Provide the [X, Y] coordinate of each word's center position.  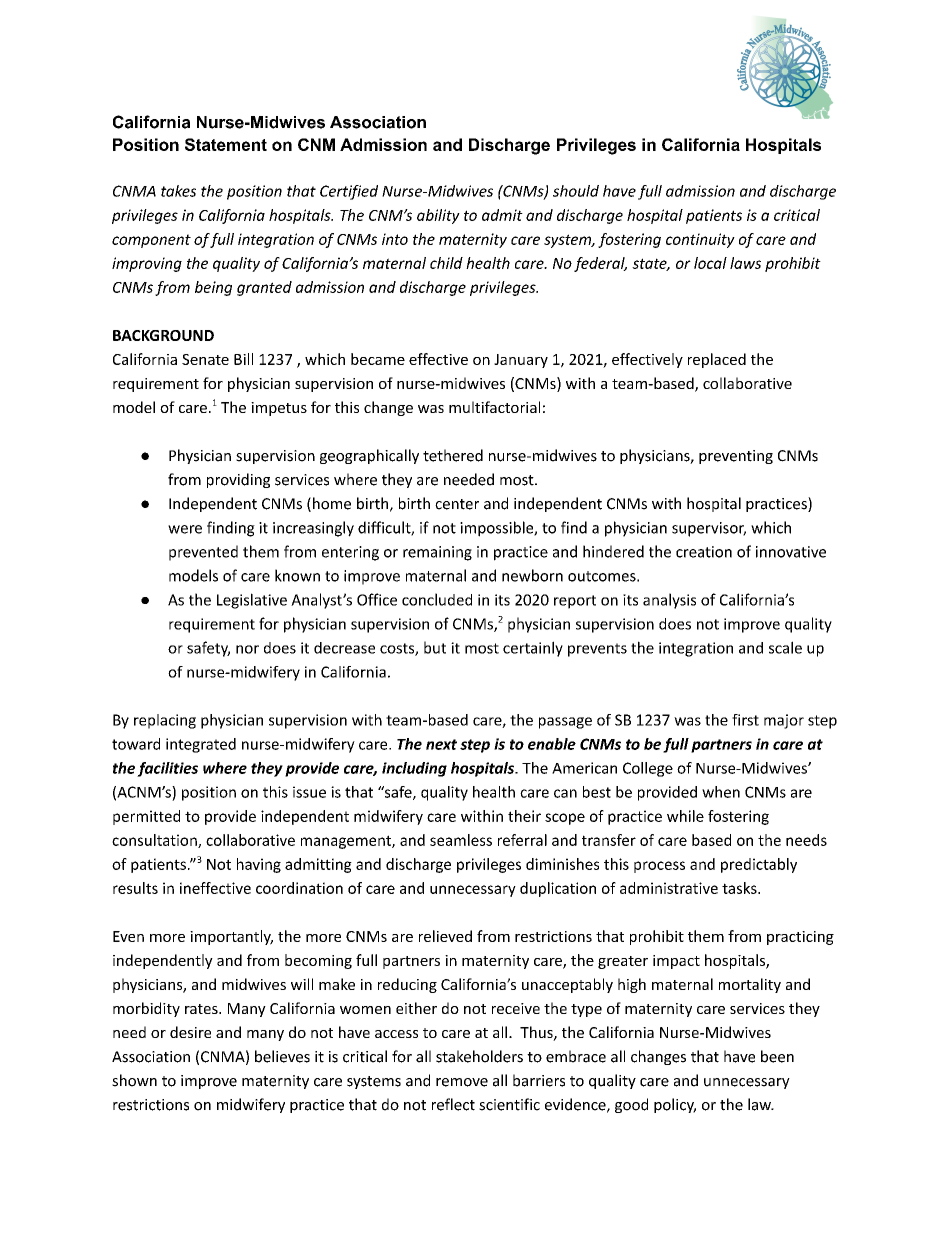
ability [438, 216]
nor [247, 649]
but [435, 647]
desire [190, 1032]
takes [178, 191]
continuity [700, 240]
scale [785, 647]
